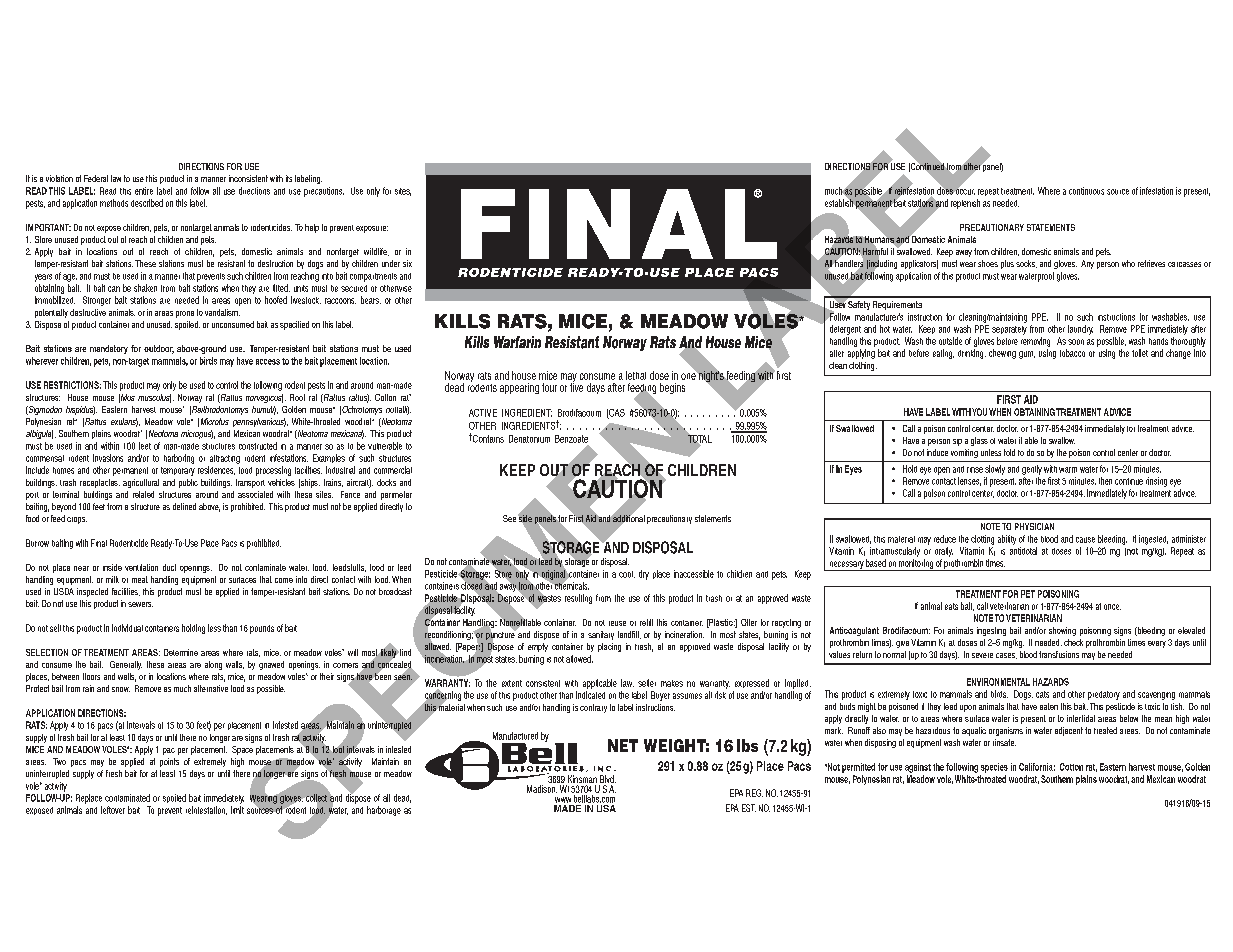 This screenshot has width=1233, height=952. Describe the element at coordinates (1035, 342) in the screenshot. I see `removing` at that location.
